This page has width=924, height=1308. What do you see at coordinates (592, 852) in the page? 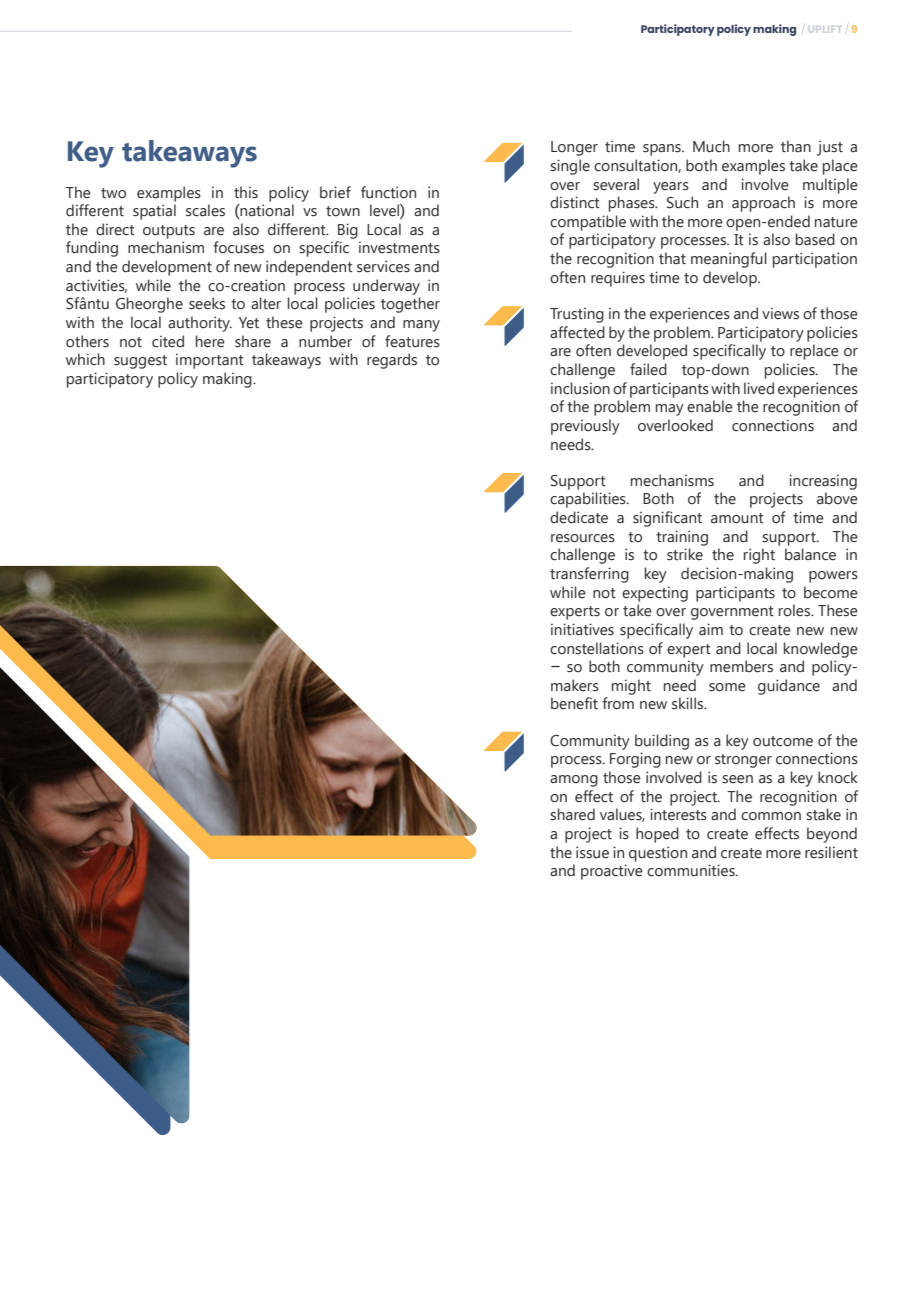
I see `issue` at bounding box center [592, 852].
